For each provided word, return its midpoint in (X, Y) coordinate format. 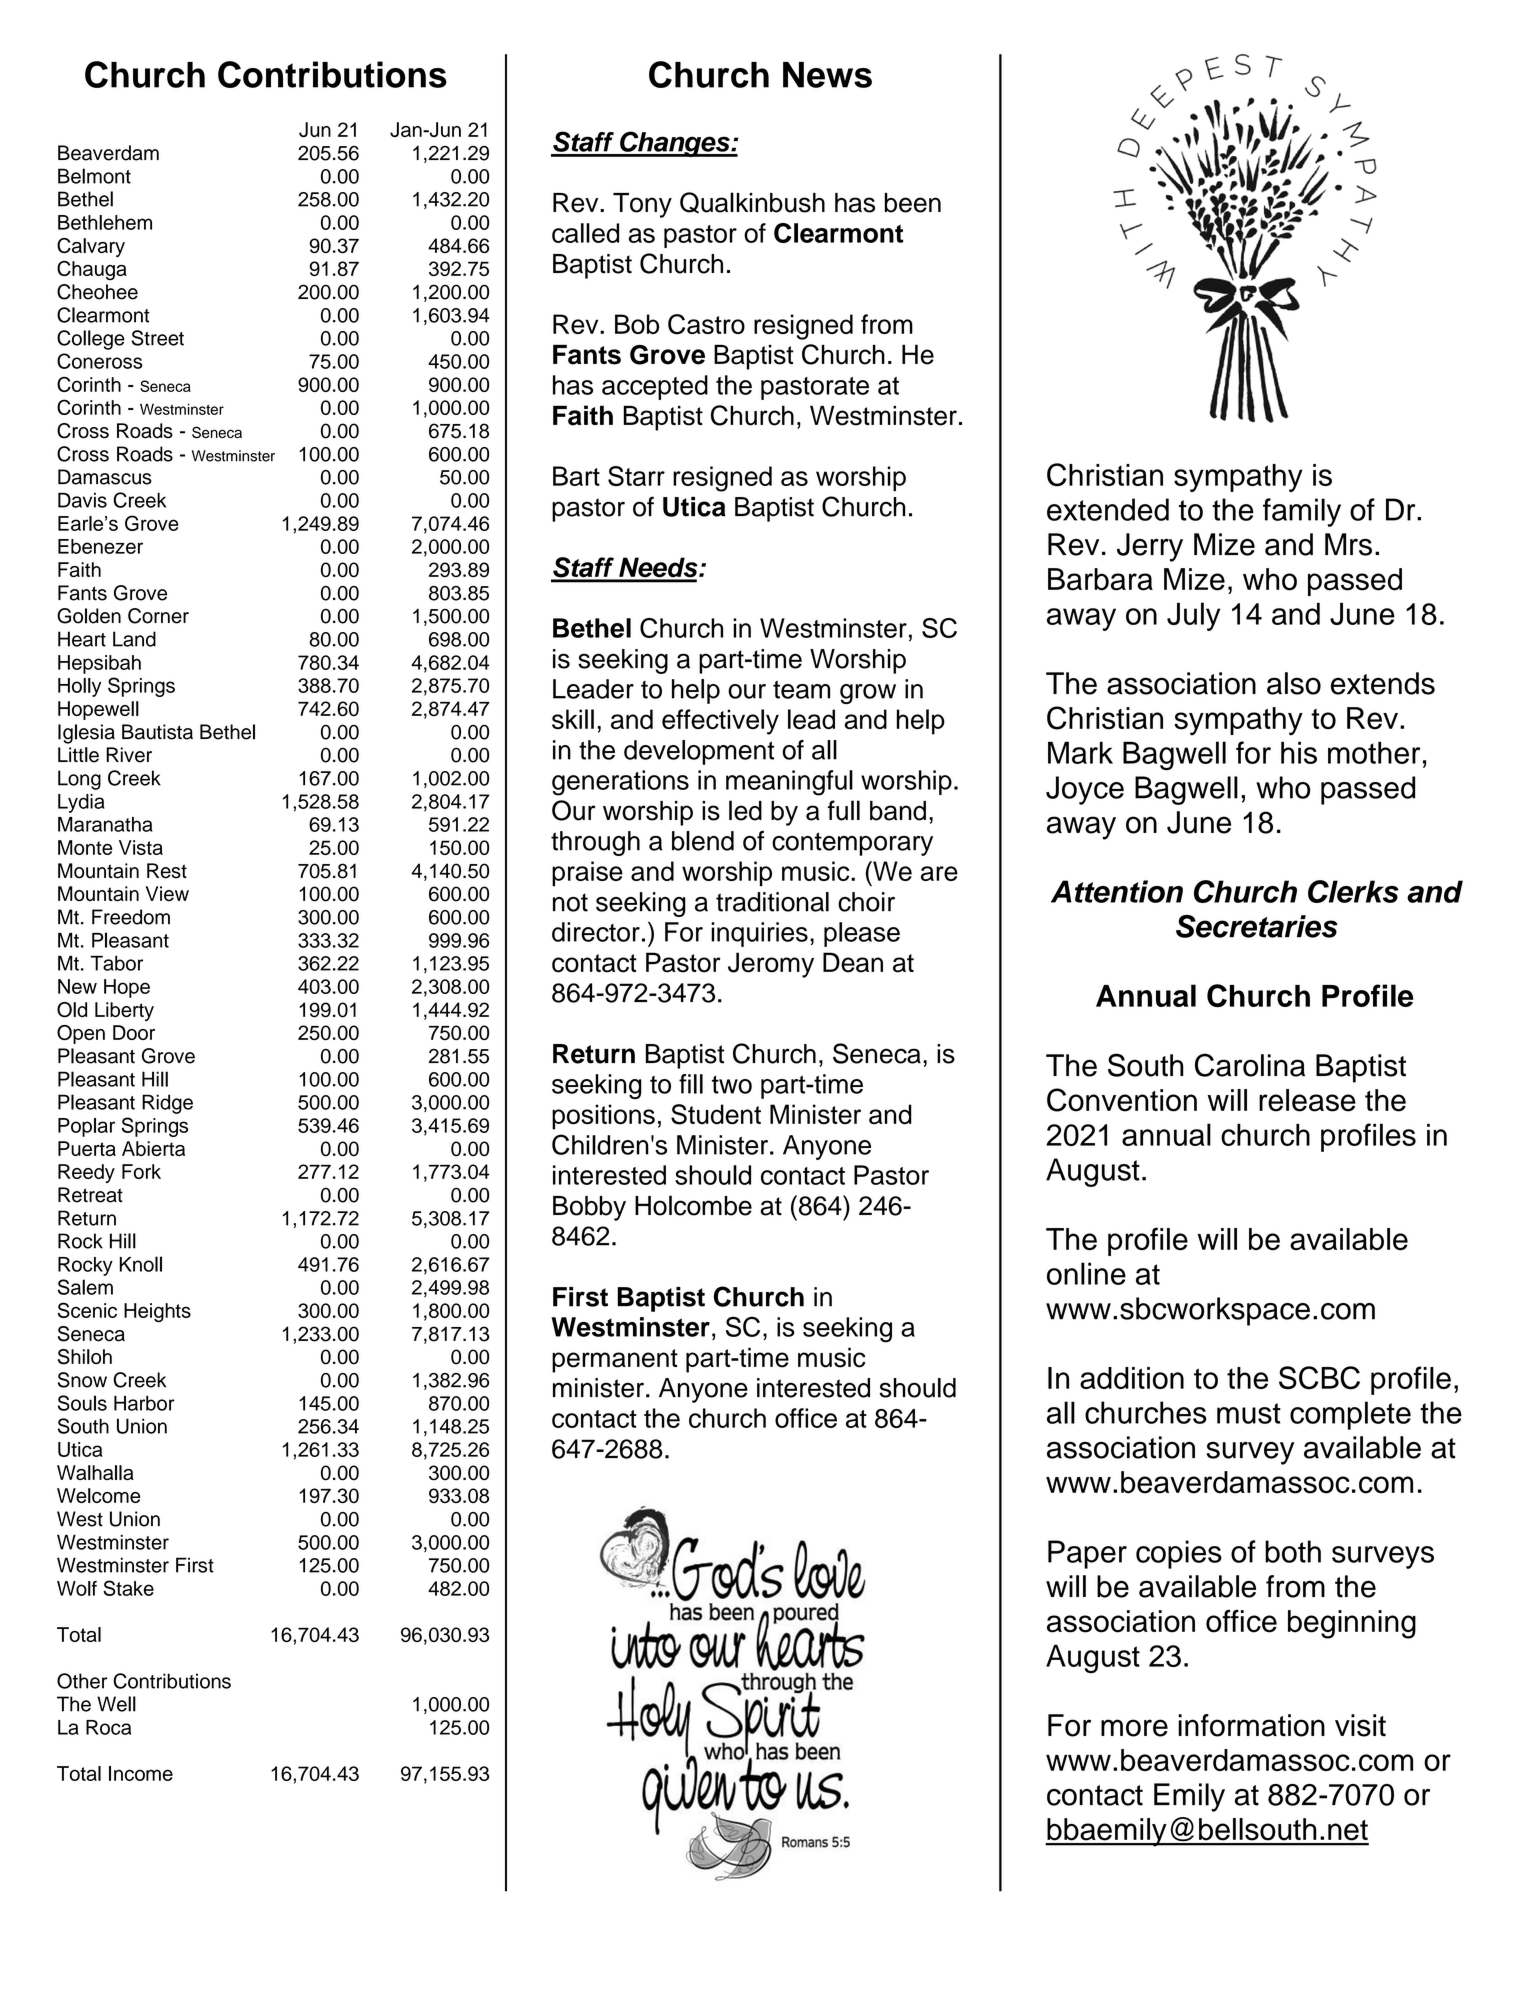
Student (716, 1114)
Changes (675, 144)
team (801, 689)
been (913, 203)
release (1307, 1100)
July (1193, 616)
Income (141, 1773)
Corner (158, 616)
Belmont (94, 176)
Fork (141, 1171)
